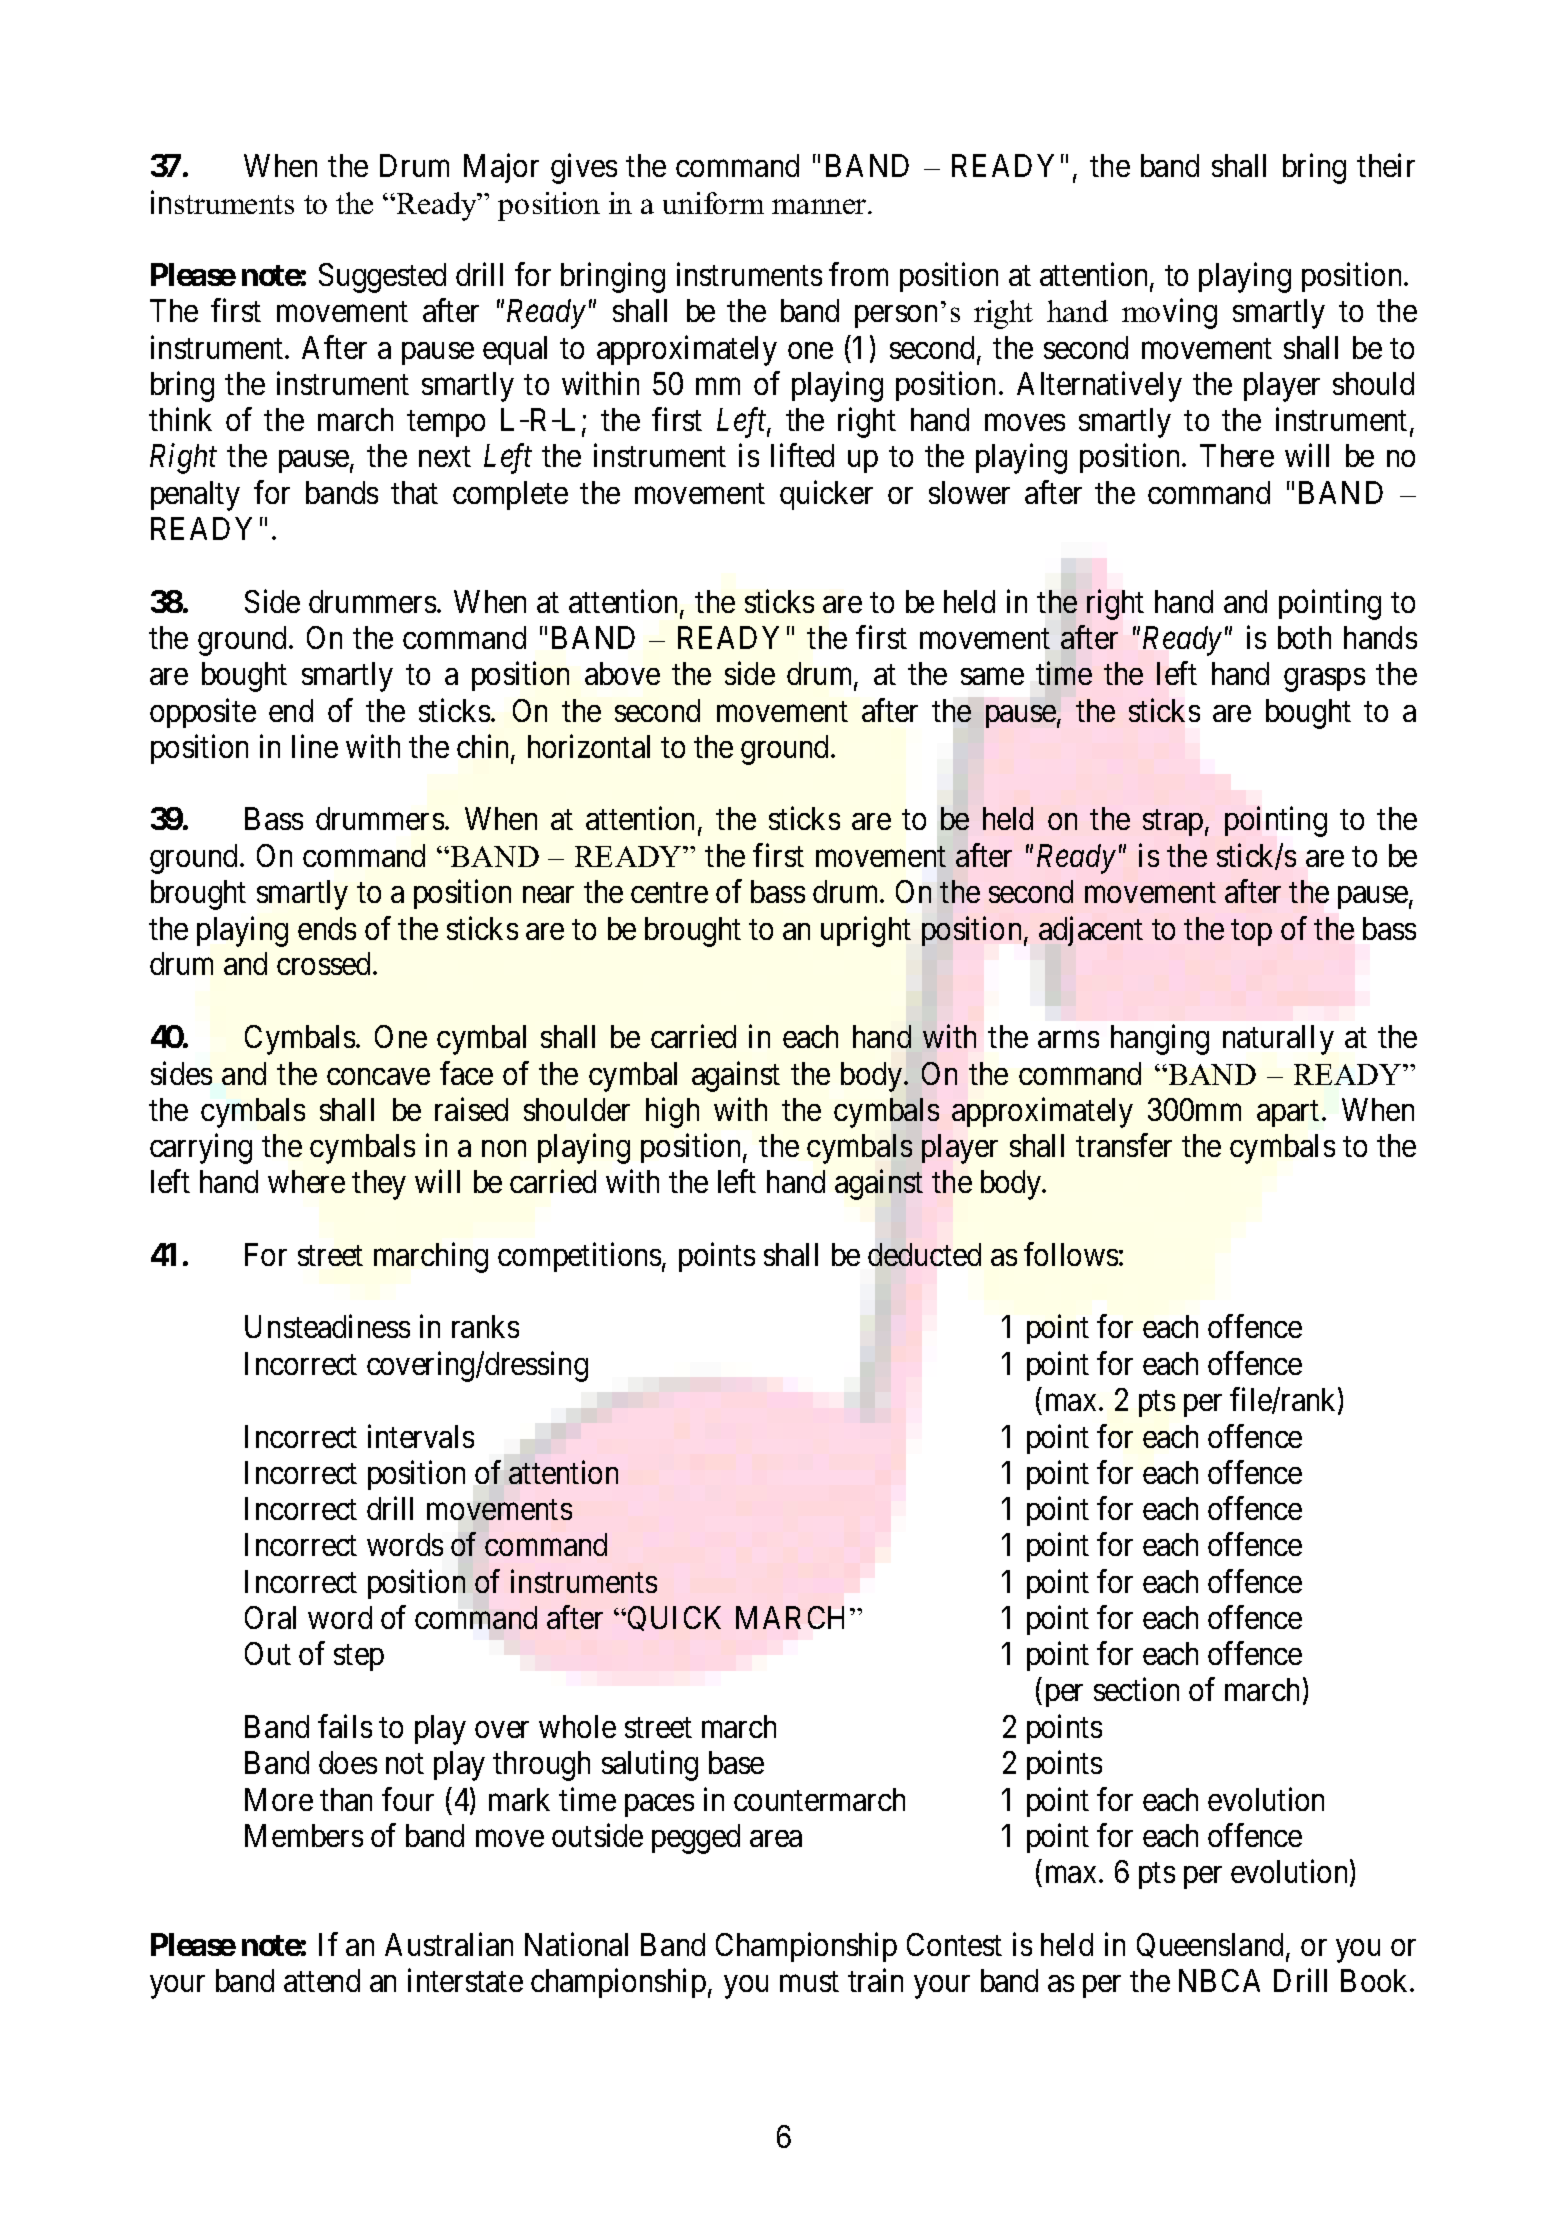  Describe the element at coordinates (1210, 1945) in the screenshot. I see `Queensland` at that location.
